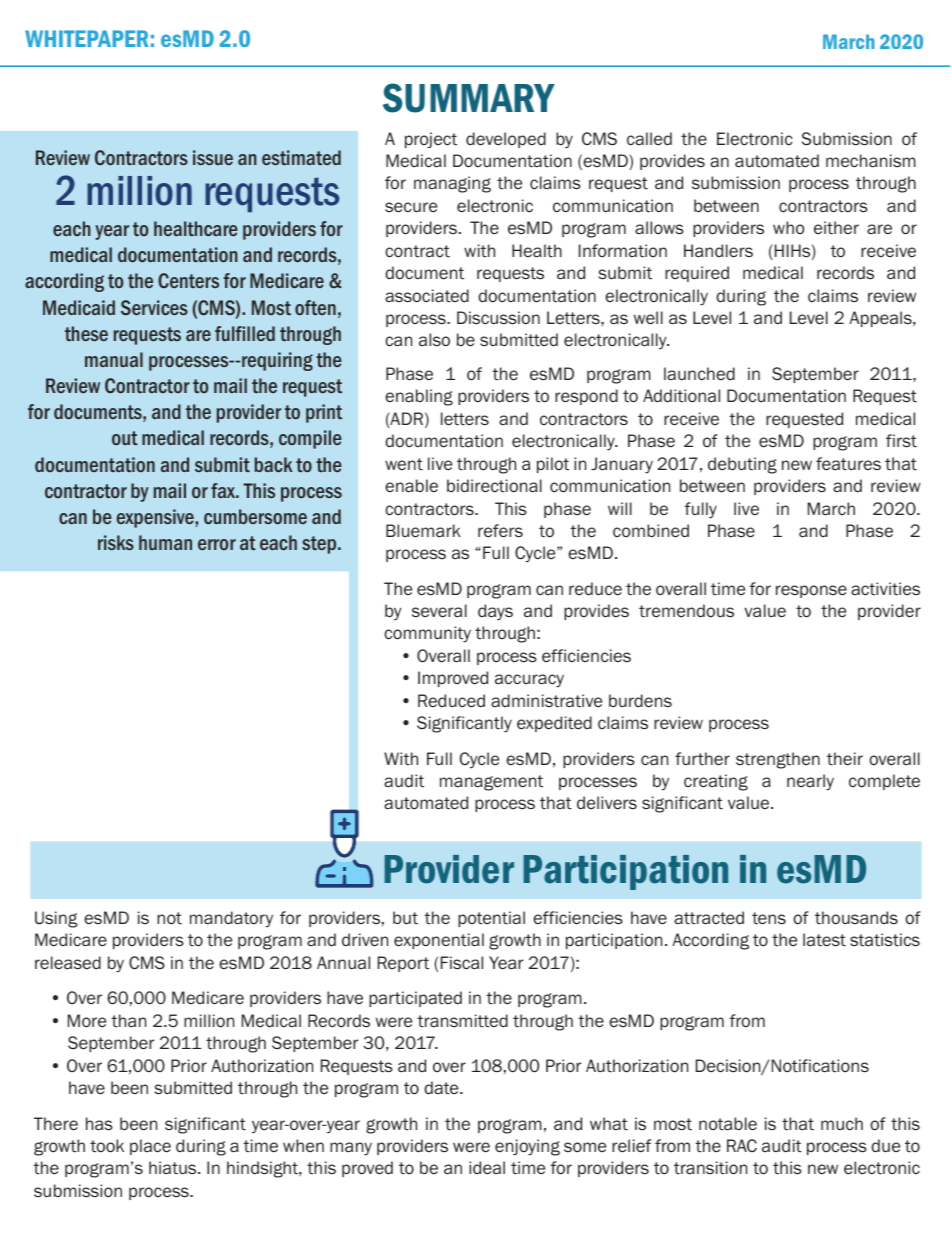  What do you see at coordinates (469, 98) in the screenshot?
I see `SUMMARY` at bounding box center [469, 98].
